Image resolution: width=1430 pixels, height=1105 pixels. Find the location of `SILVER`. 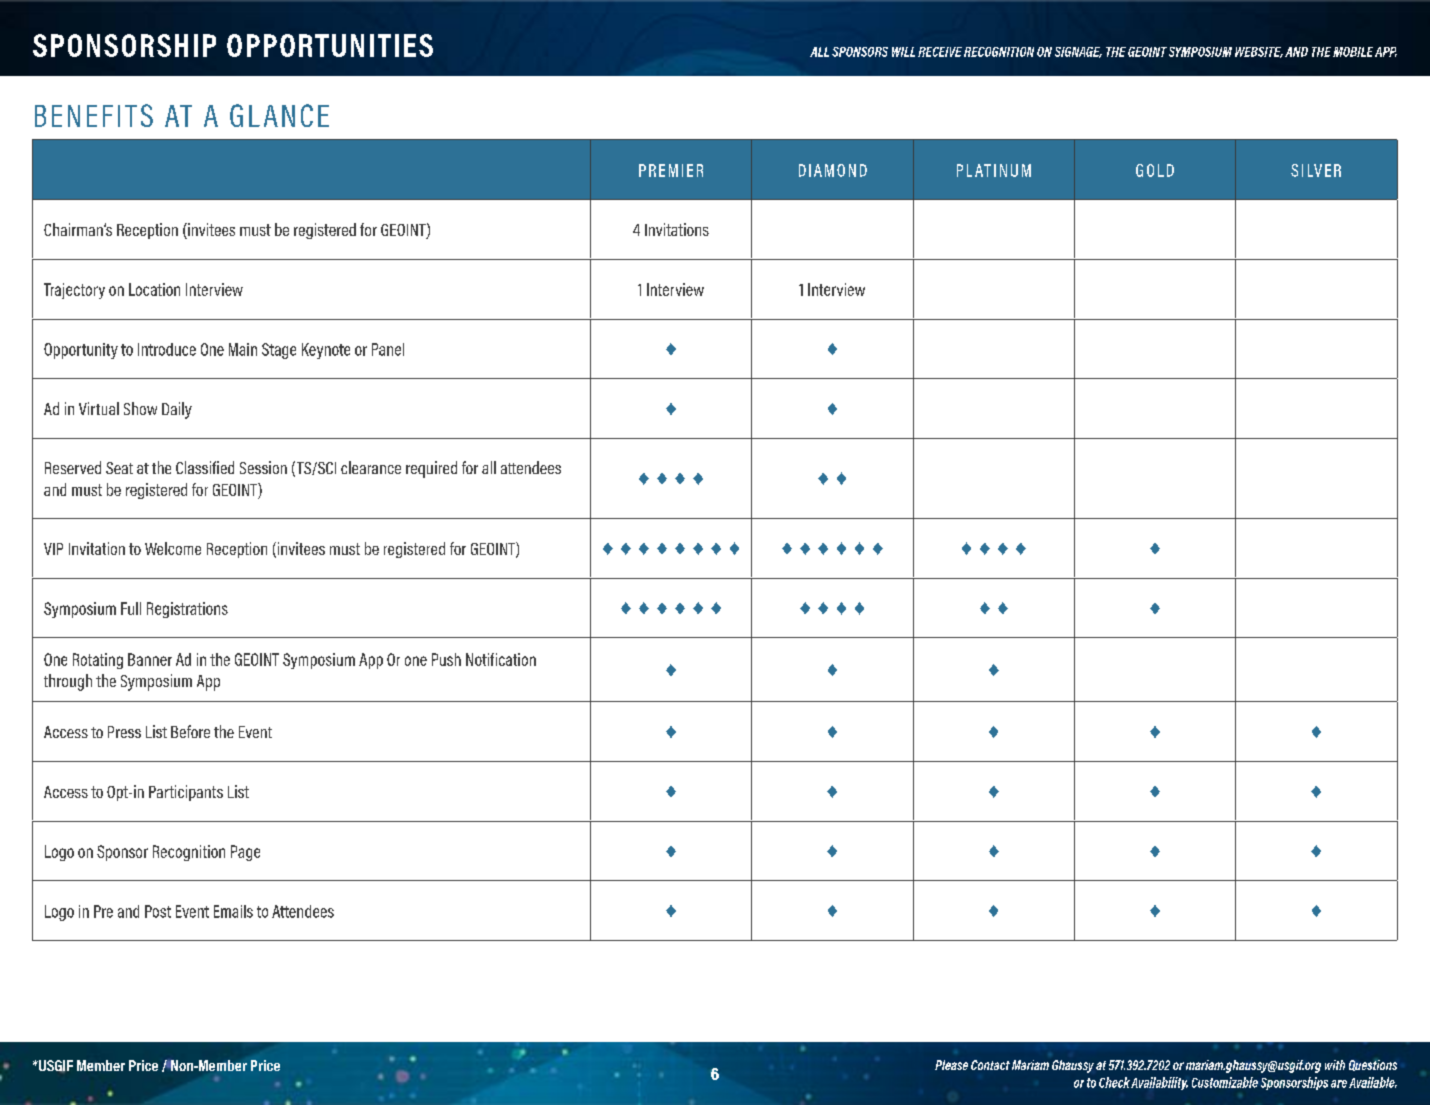

SILVER is located at coordinates (1316, 170).
